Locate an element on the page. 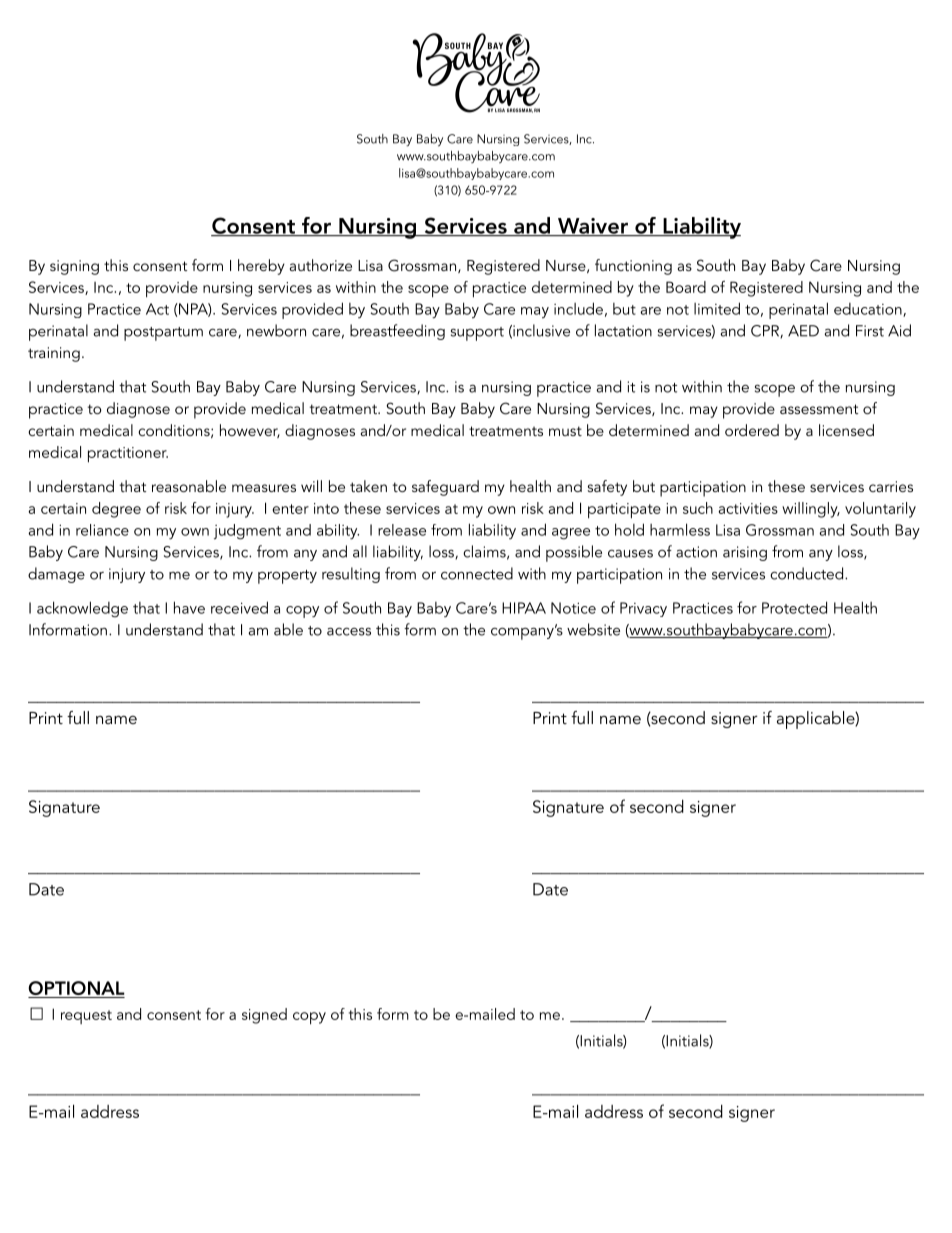  HIPAA is located at coordinates (524, 608).
